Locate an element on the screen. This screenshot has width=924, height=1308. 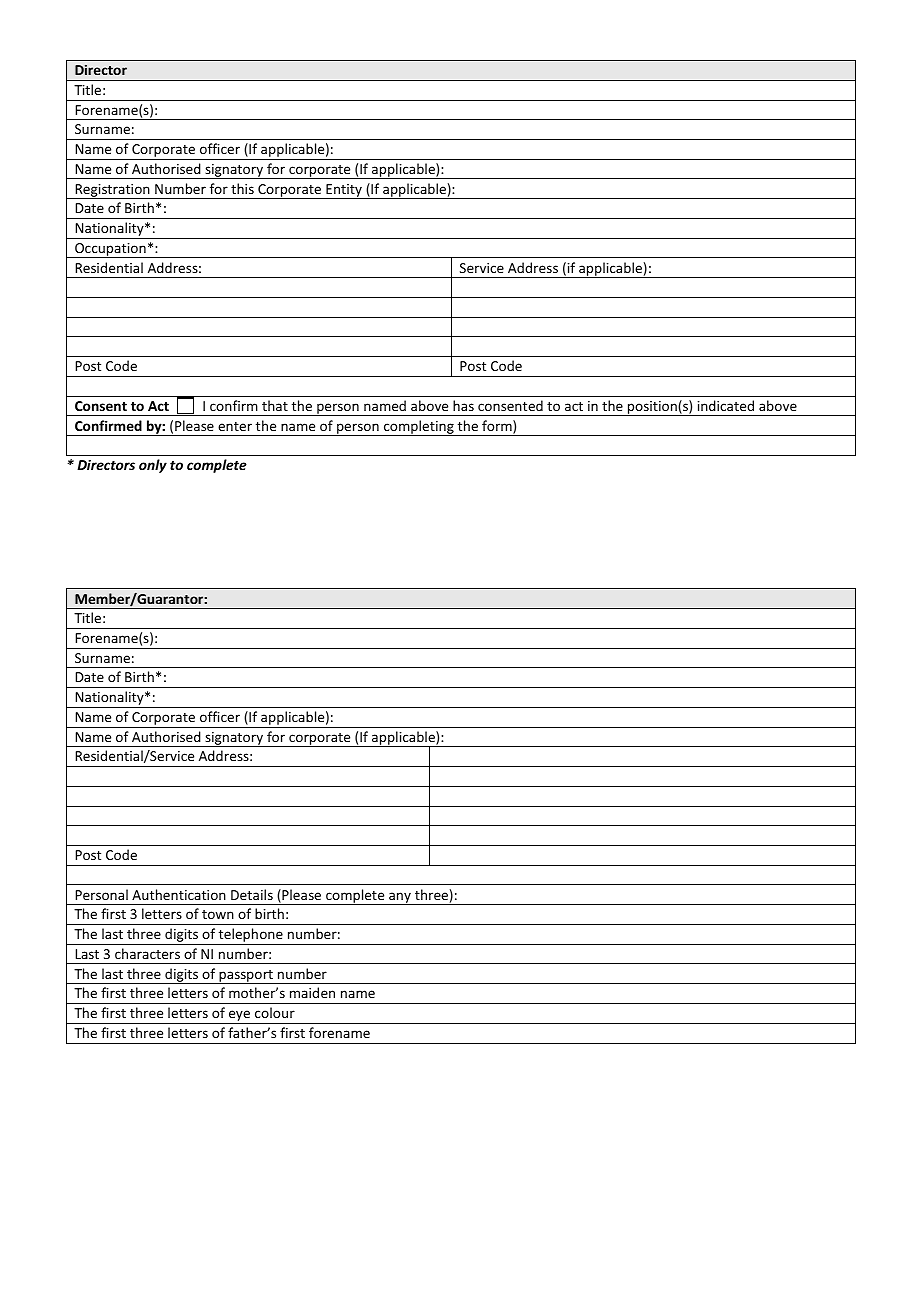
Entity is located at coordinates (344, 191).
